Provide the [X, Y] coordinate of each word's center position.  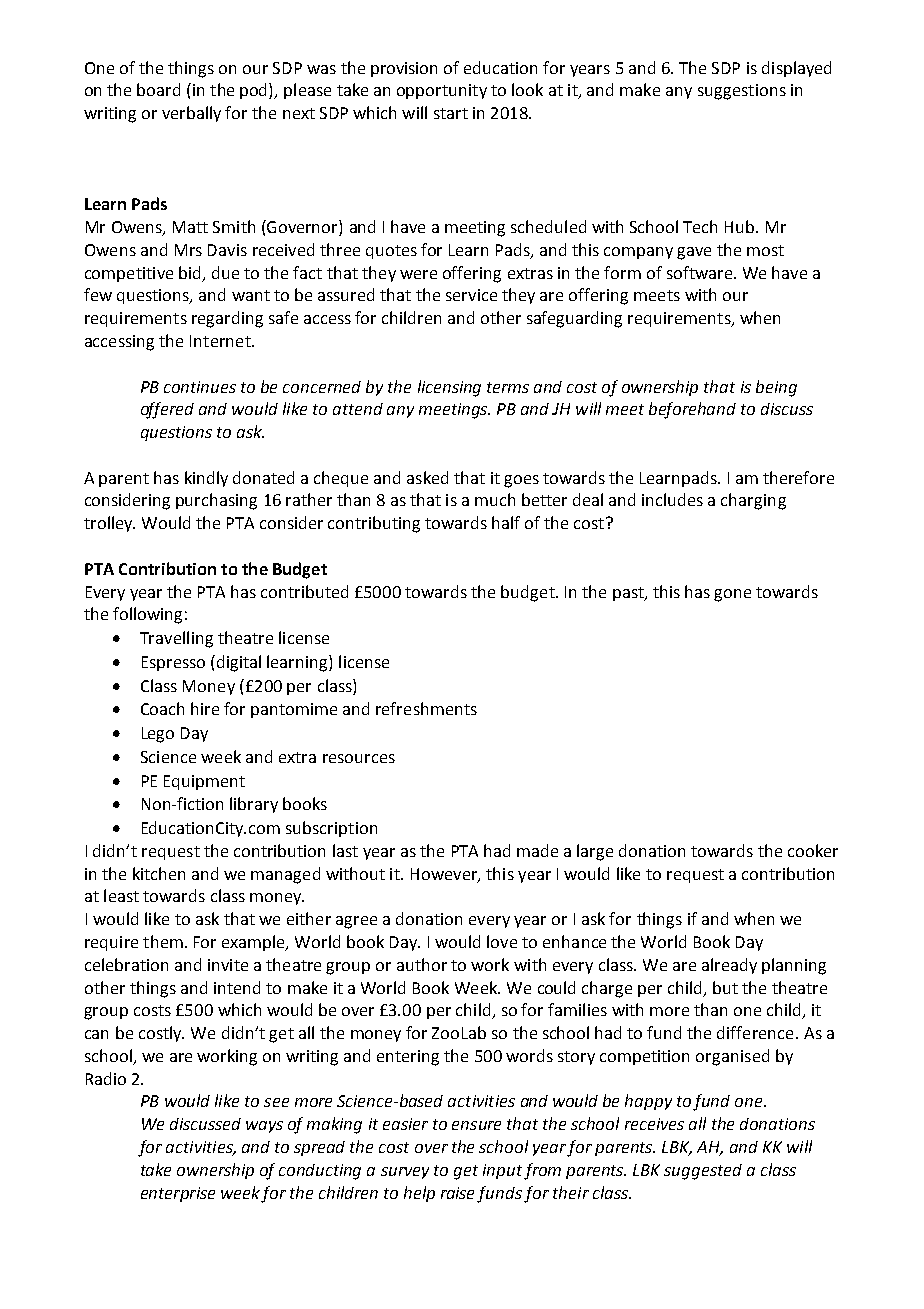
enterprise [178, 1194]
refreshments [426, 708]
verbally [191, 114]
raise [457, 1193]
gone [732, 595]
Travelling [176, 639]
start [451, 113]
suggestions [742, 92]
